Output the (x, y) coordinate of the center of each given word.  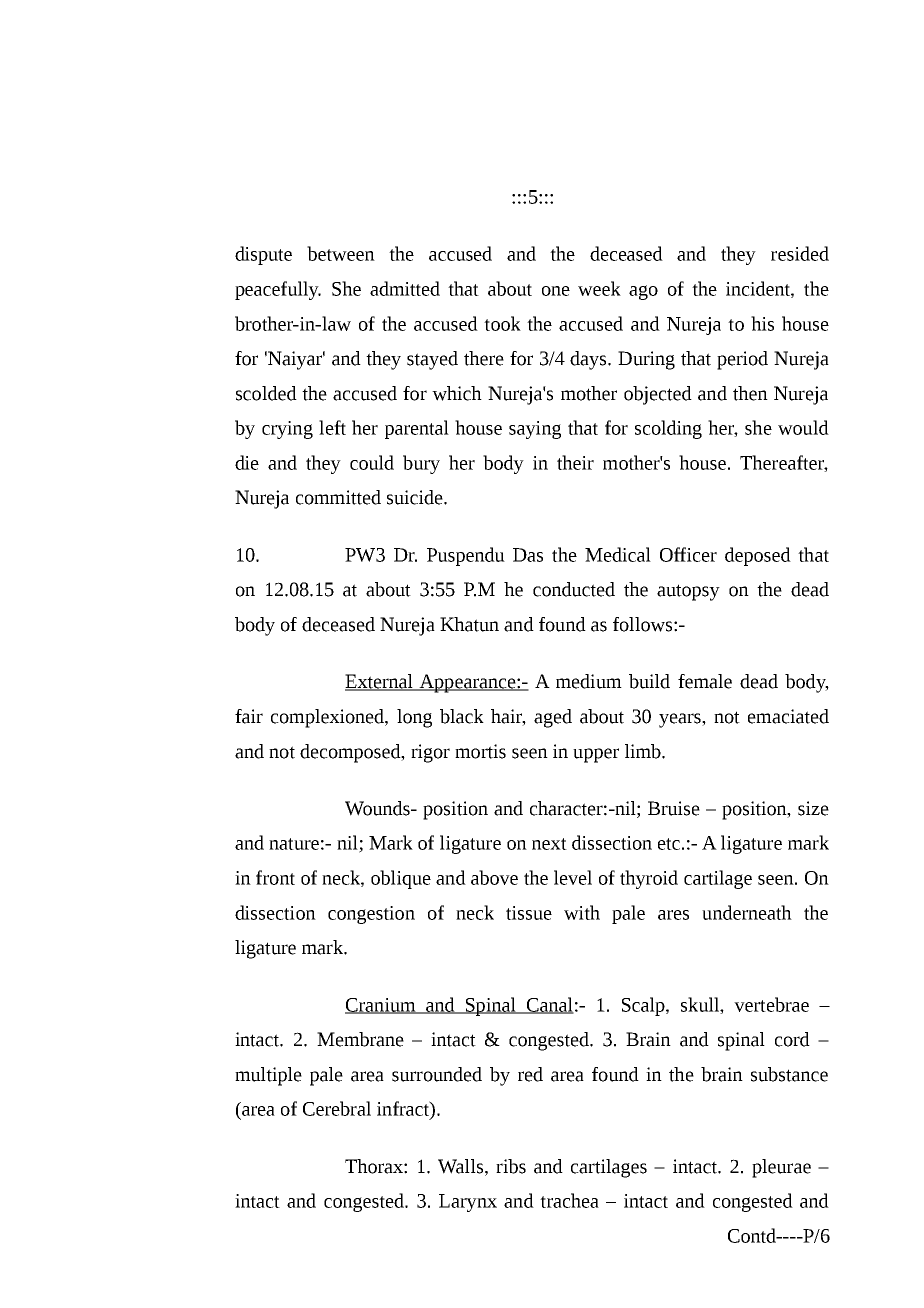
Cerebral (337, 1108)
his (762, 323)
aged (553, 718)
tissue (529, 913)
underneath (747, 912)
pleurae (781, 1168)
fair (249, 716)
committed (338, 497)
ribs (511, 1166)
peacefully (278, 290)
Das (528, 555)
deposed (758, 556)
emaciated (788, 716)
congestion (371, 915)
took (502, 323)
